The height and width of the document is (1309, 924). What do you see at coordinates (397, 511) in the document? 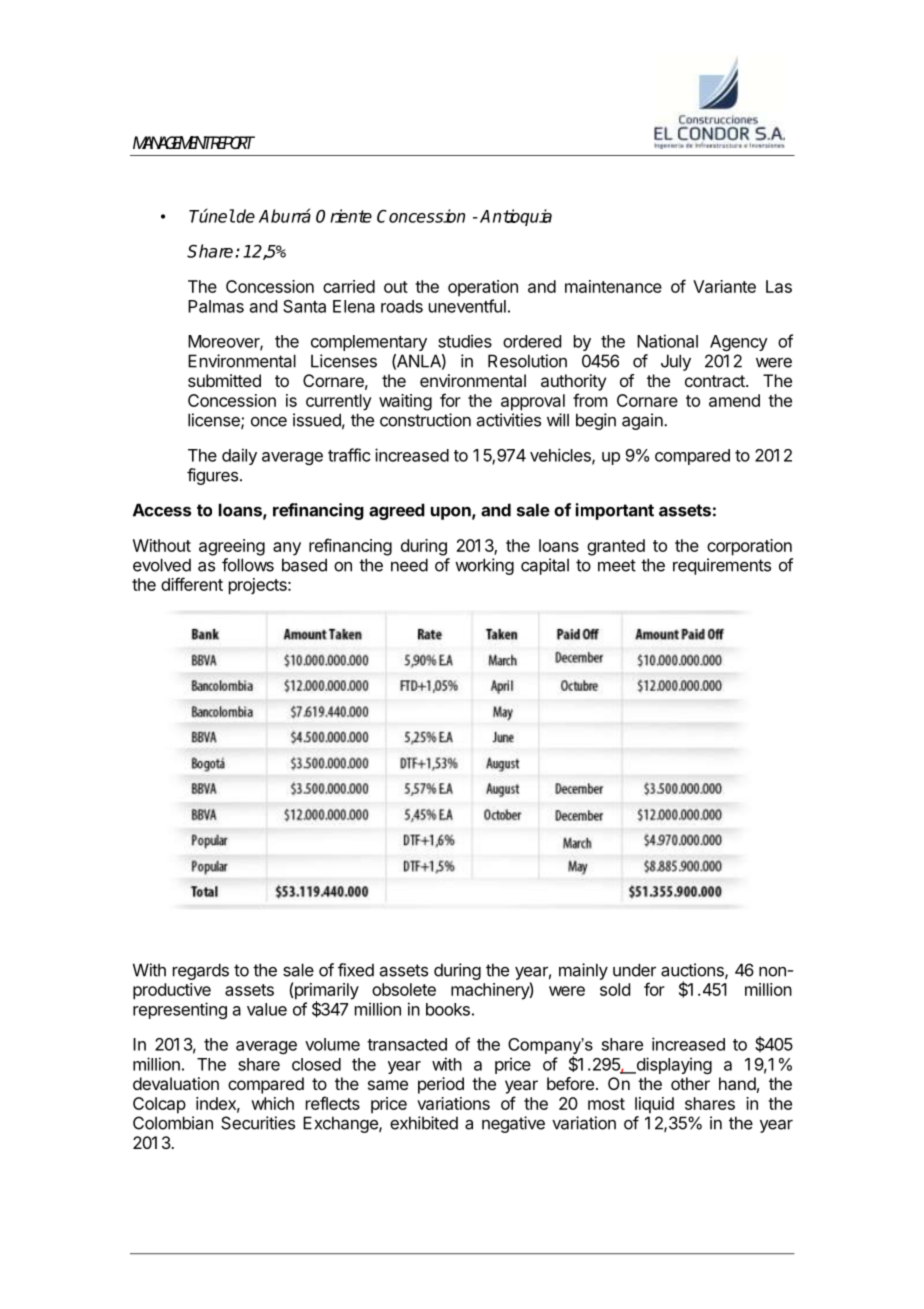
I see `agreed` at bounding box center [397, 511].
